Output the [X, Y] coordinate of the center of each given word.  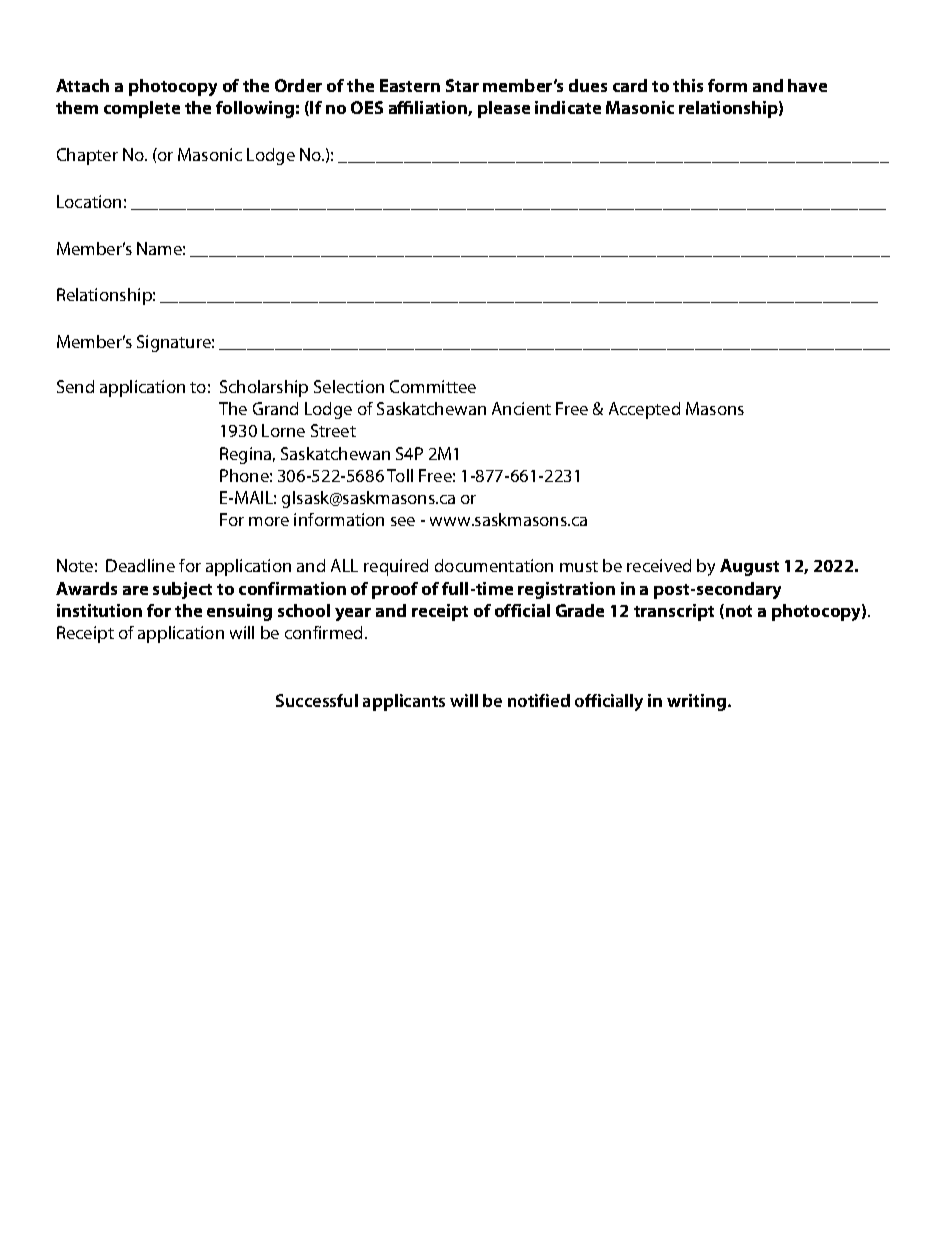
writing [698, 702]
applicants [404, 702]
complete [142, 109]
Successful [317, 700]
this [688, 85]
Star [462, 85]
